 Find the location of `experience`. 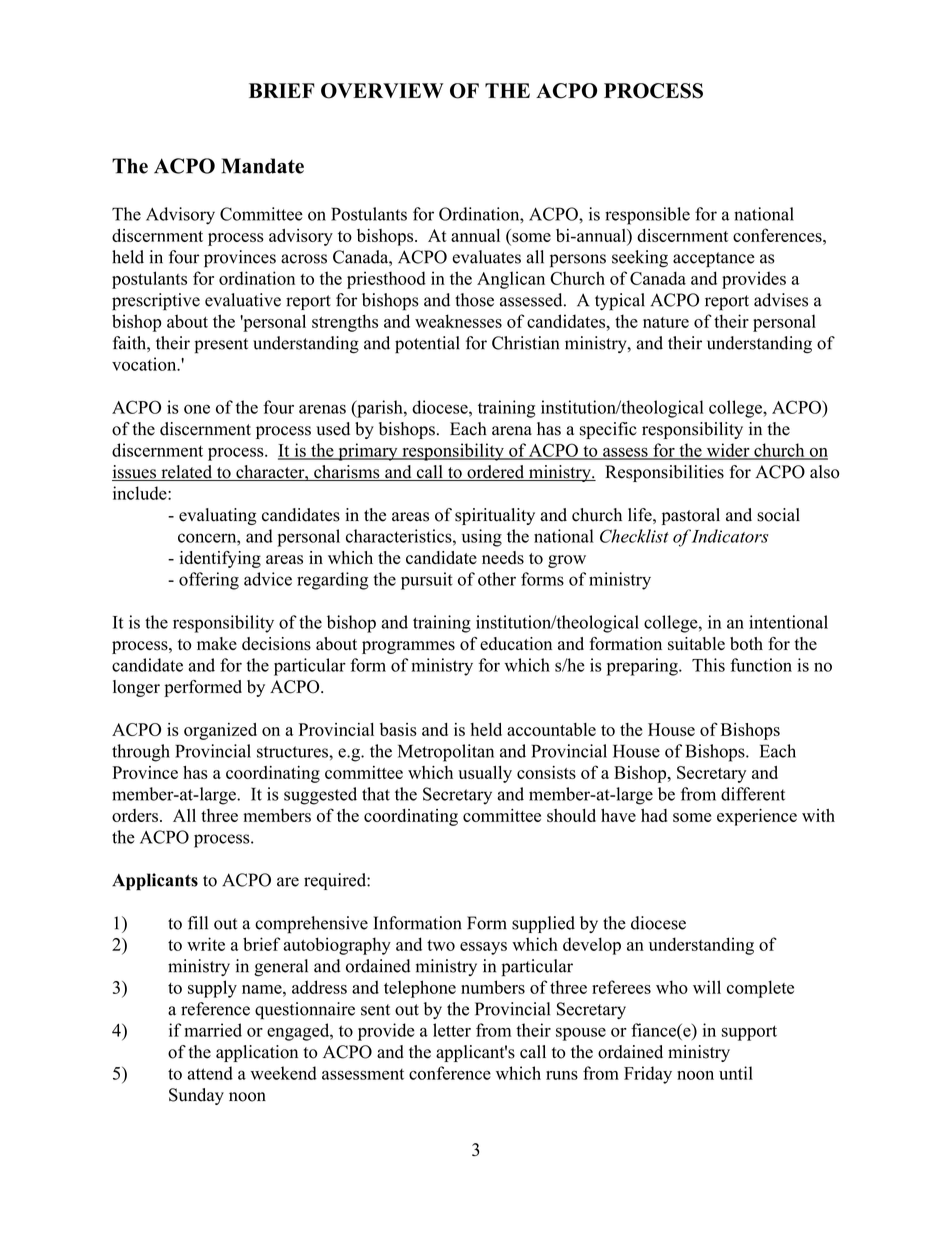

experience is located at coordinates (757, 817).
